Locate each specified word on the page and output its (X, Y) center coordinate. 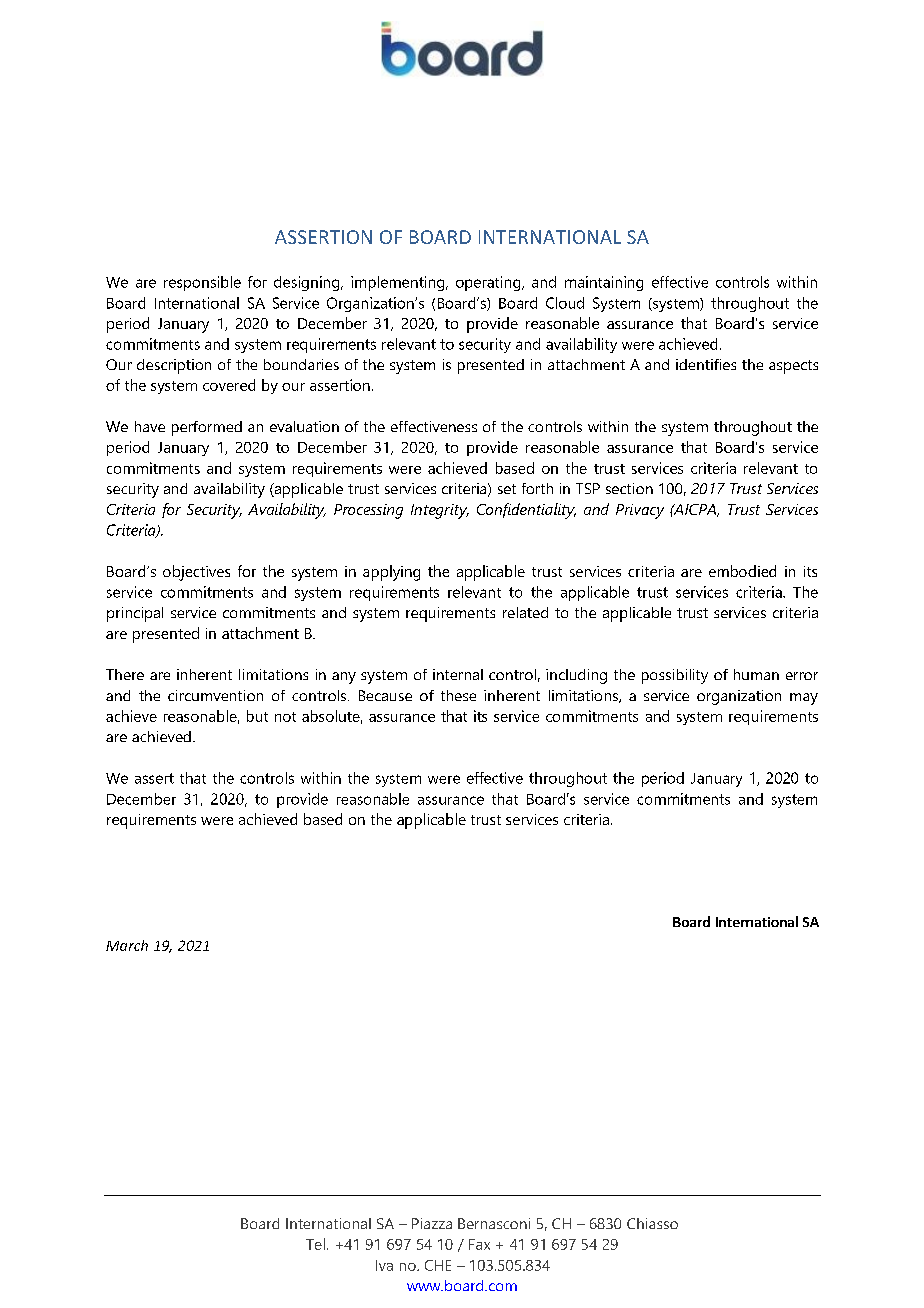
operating (489, 283)
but (257, 716)
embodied (742, 571)
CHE (438, 1265)
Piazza (432, 1223)
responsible (202, 283)
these (458, 695)
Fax (479, 1244)
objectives (196, 573)
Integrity (440, 511)
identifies (706, 364)
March (127, 945)
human (756, 674)
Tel (315, 1244)
